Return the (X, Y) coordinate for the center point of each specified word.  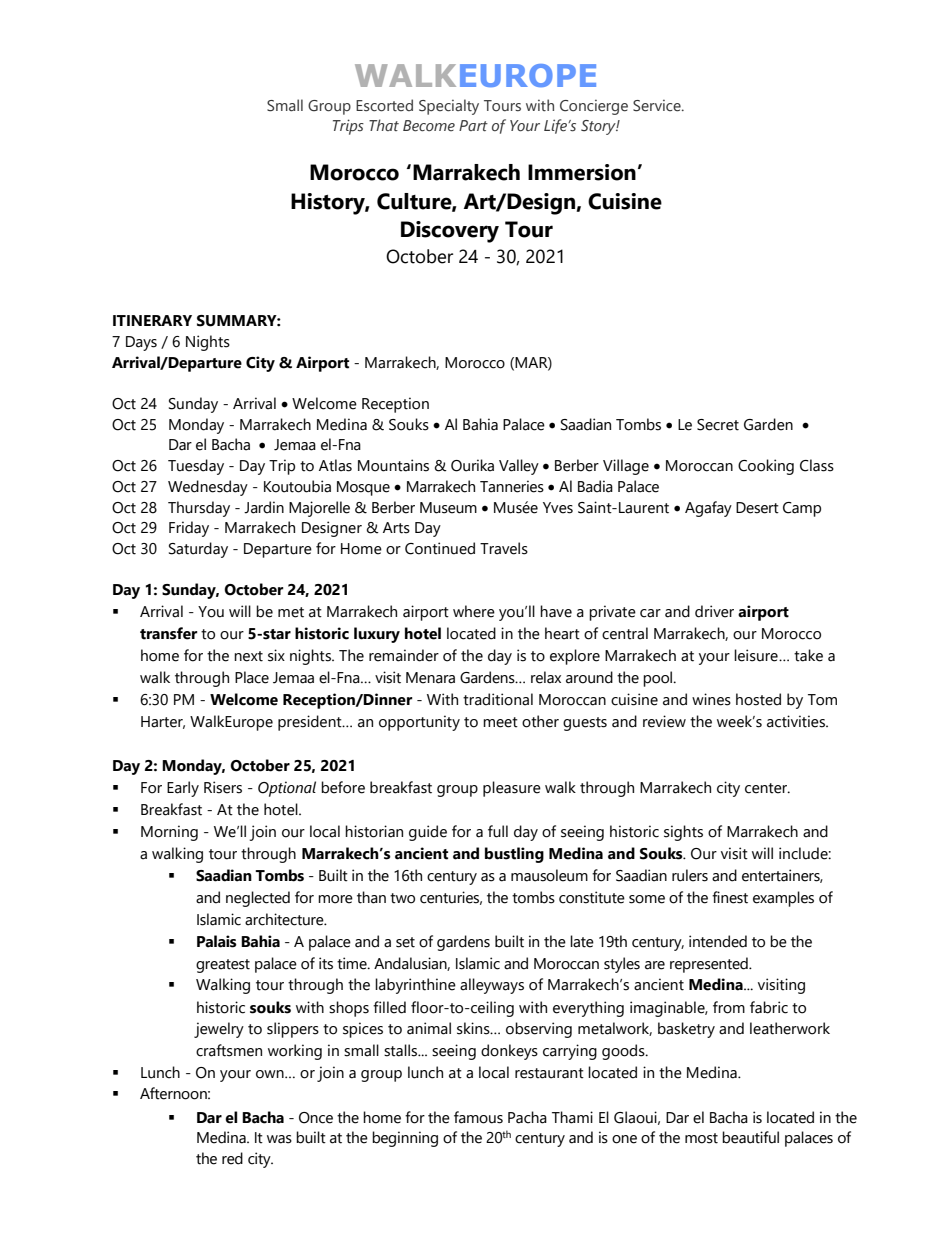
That (384, 125)
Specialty (449, 107)
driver (714, 611)
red (232, 1158)
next (248, 656)
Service (658, 106)
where (474, 611)
